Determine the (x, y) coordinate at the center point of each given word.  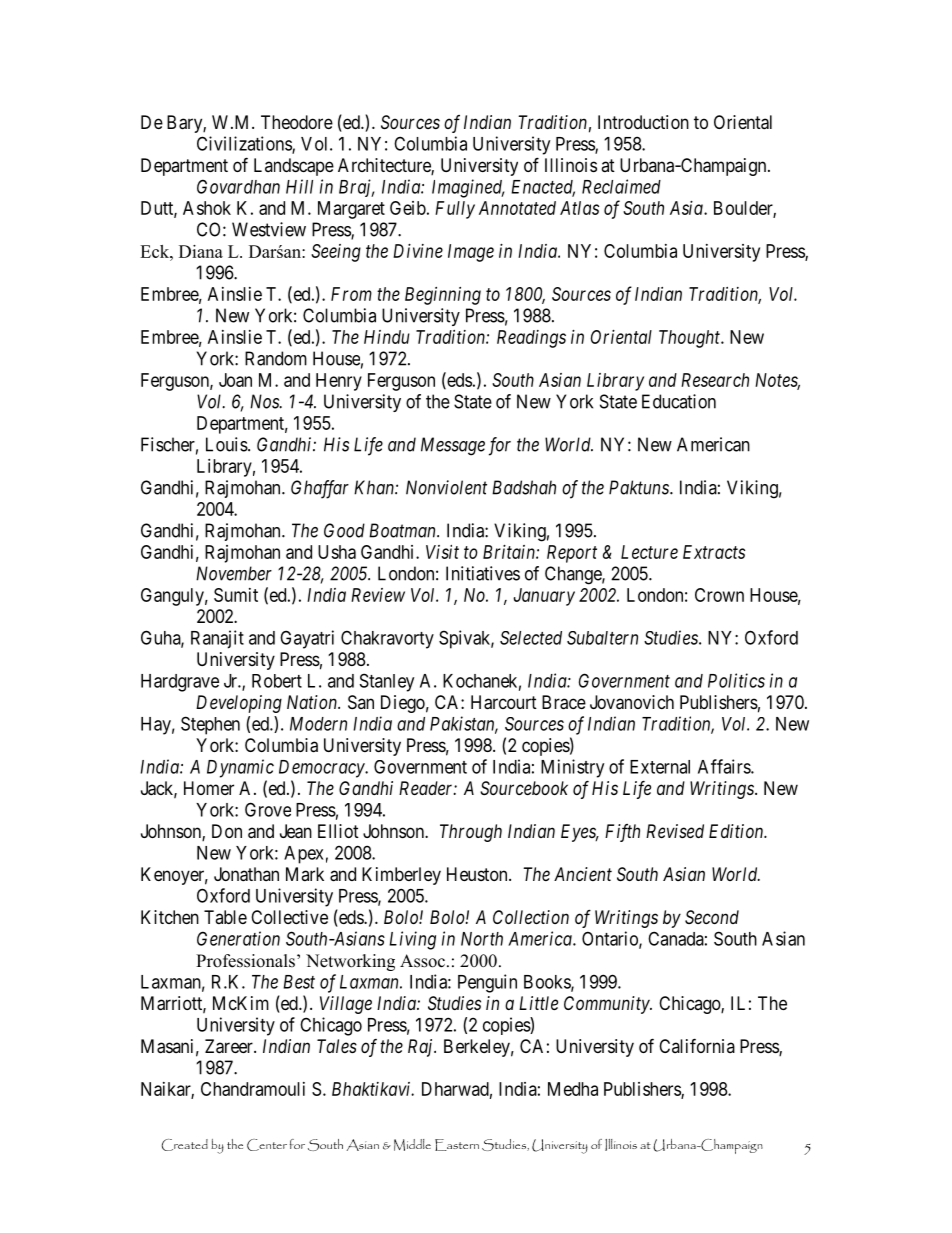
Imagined (468, 188)
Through (471, 833)
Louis (227, 444)
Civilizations (245, 144)
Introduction (643, 122)
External (660, 767)
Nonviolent (446, 487)
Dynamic (240, 768)
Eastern (457, 1145)
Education (679, 401)
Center (267, 1145)
